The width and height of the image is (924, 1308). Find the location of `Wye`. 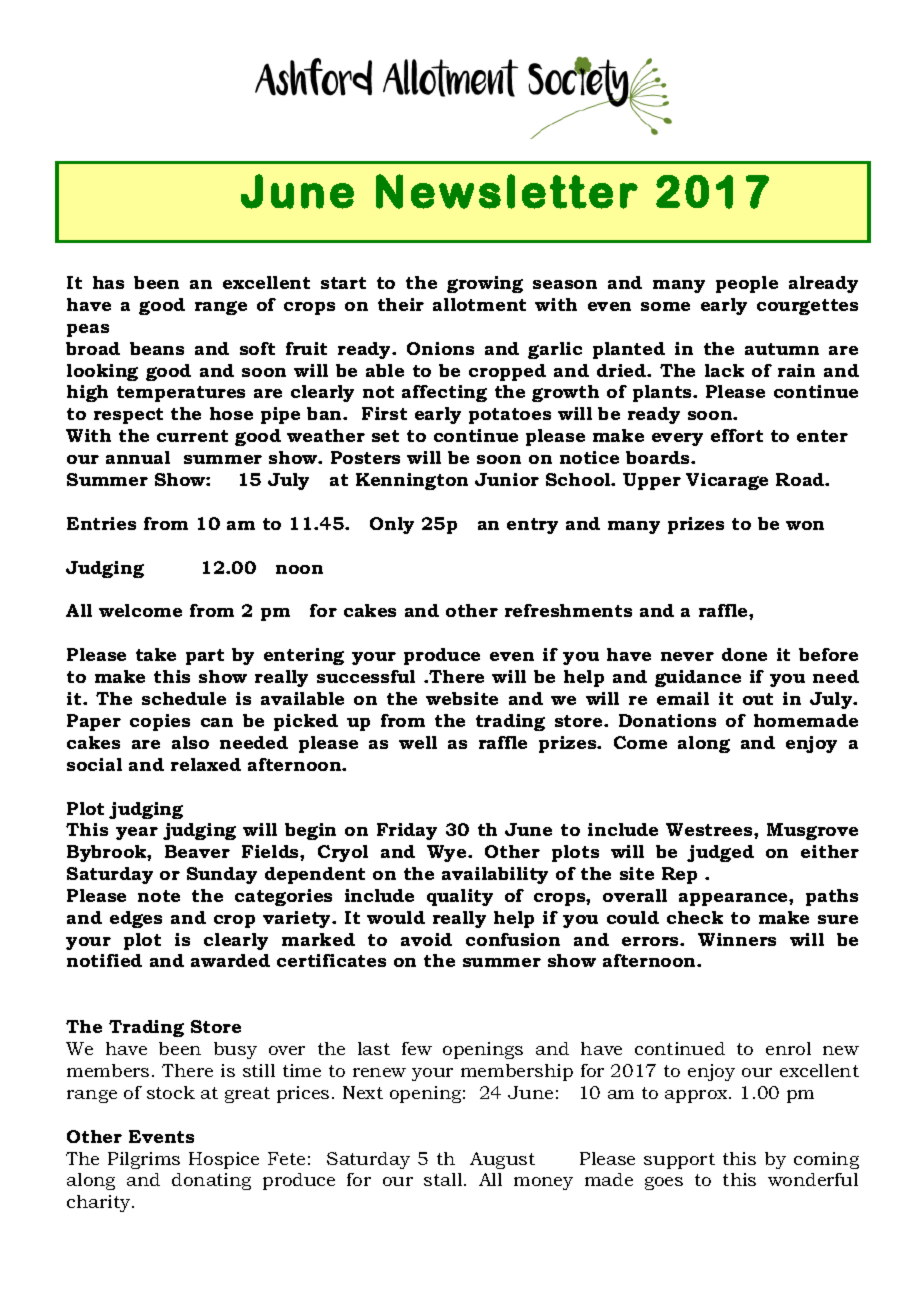

Wye is located at coordinates (448, 853).
